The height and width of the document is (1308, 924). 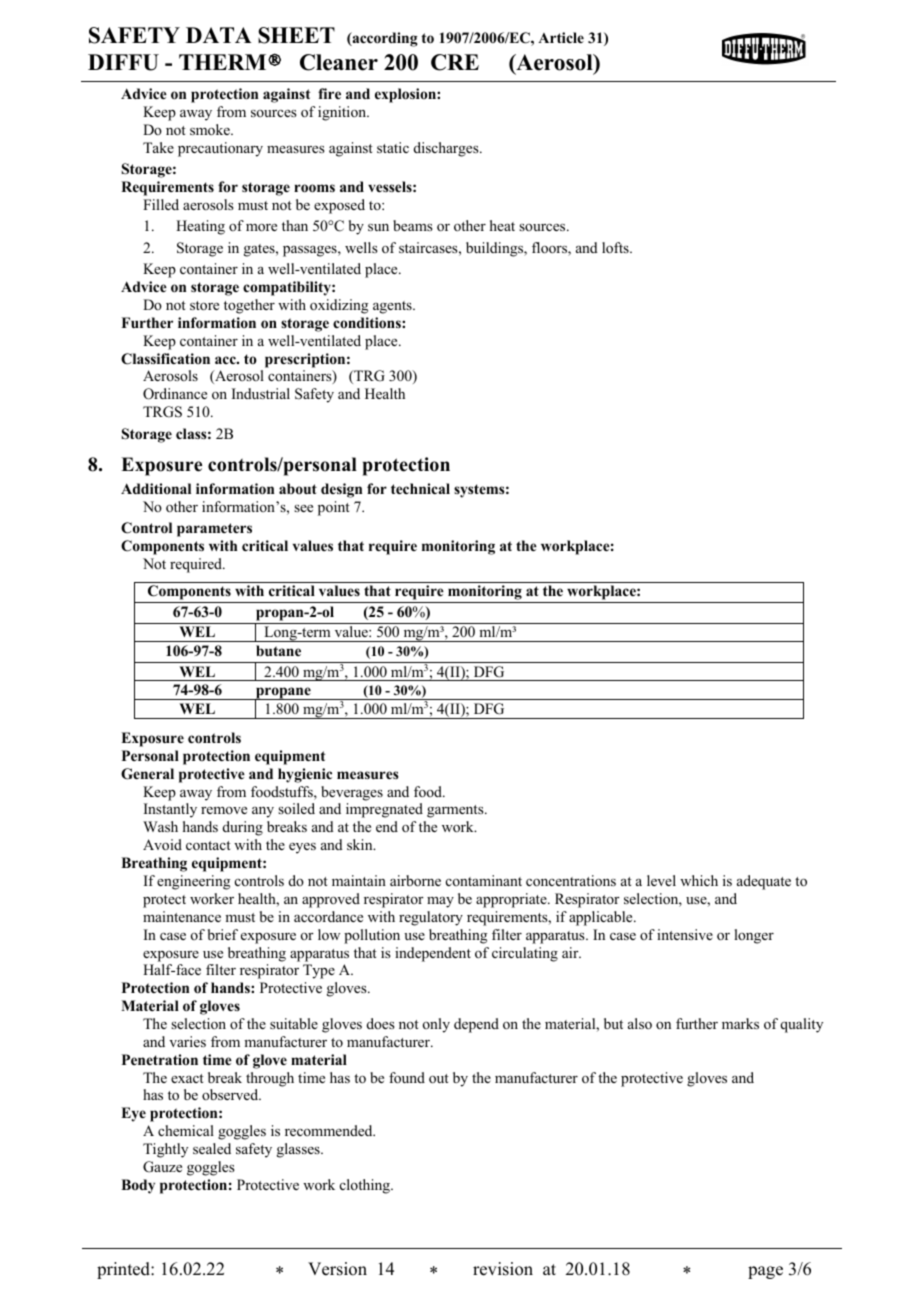 What do you see at coordinates (162, 1167) in the document?
I see `Gauze` at bounding box center [162, 1167].
